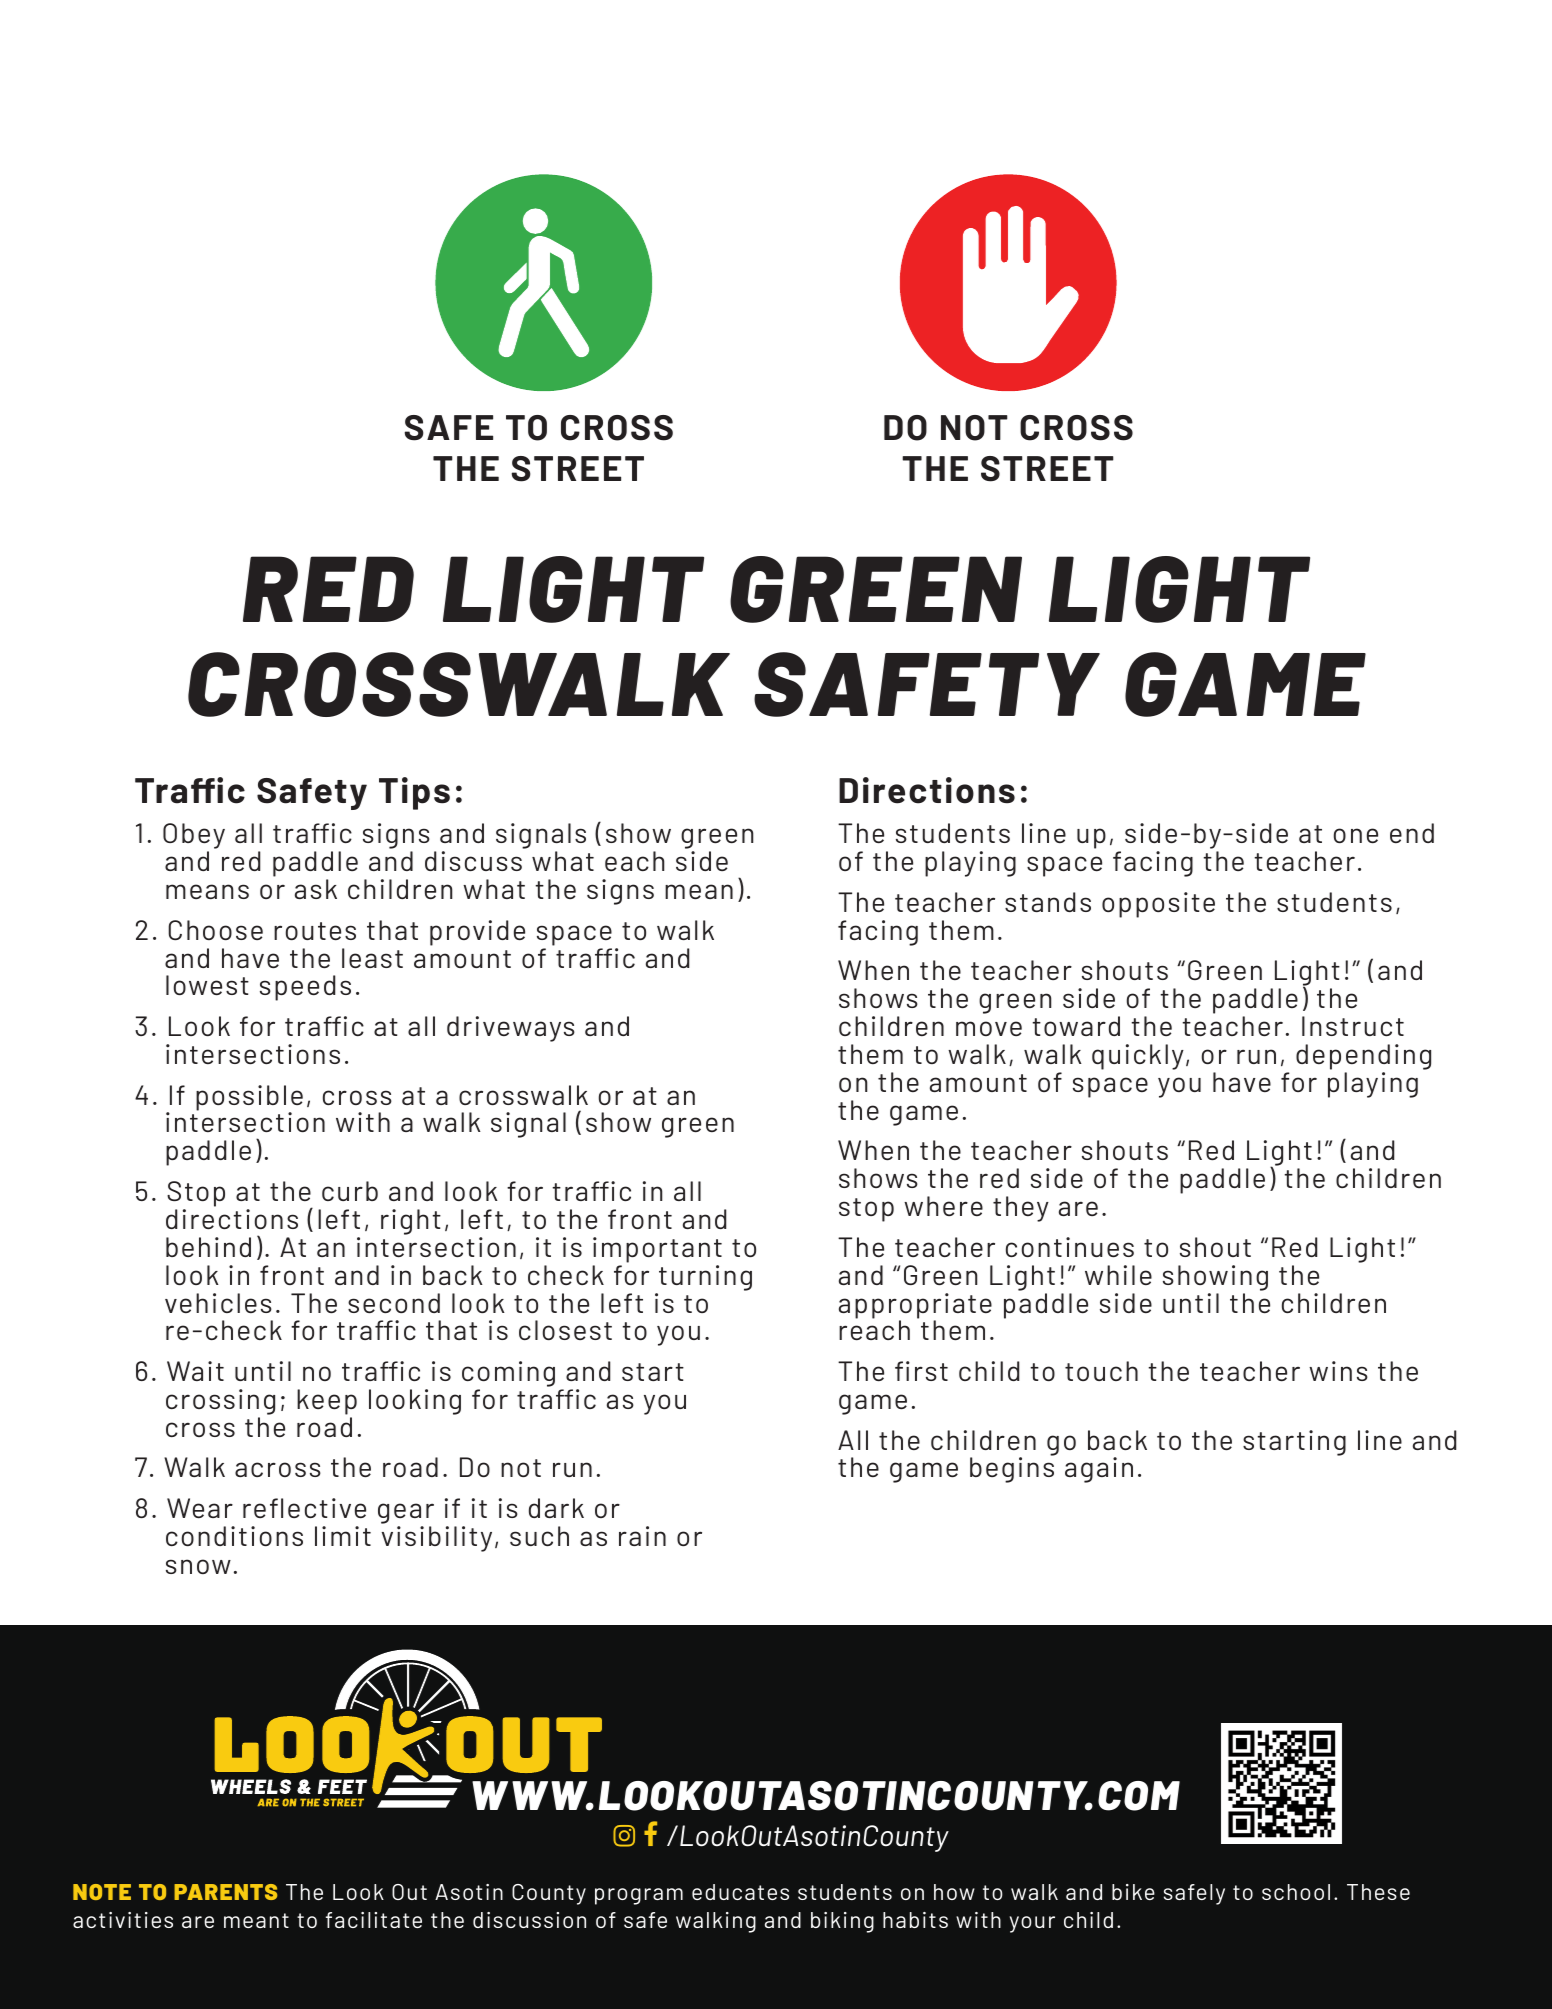 This screenshot has height=2009, width=1552. I want to click on Wait, so click(195, 1371).
